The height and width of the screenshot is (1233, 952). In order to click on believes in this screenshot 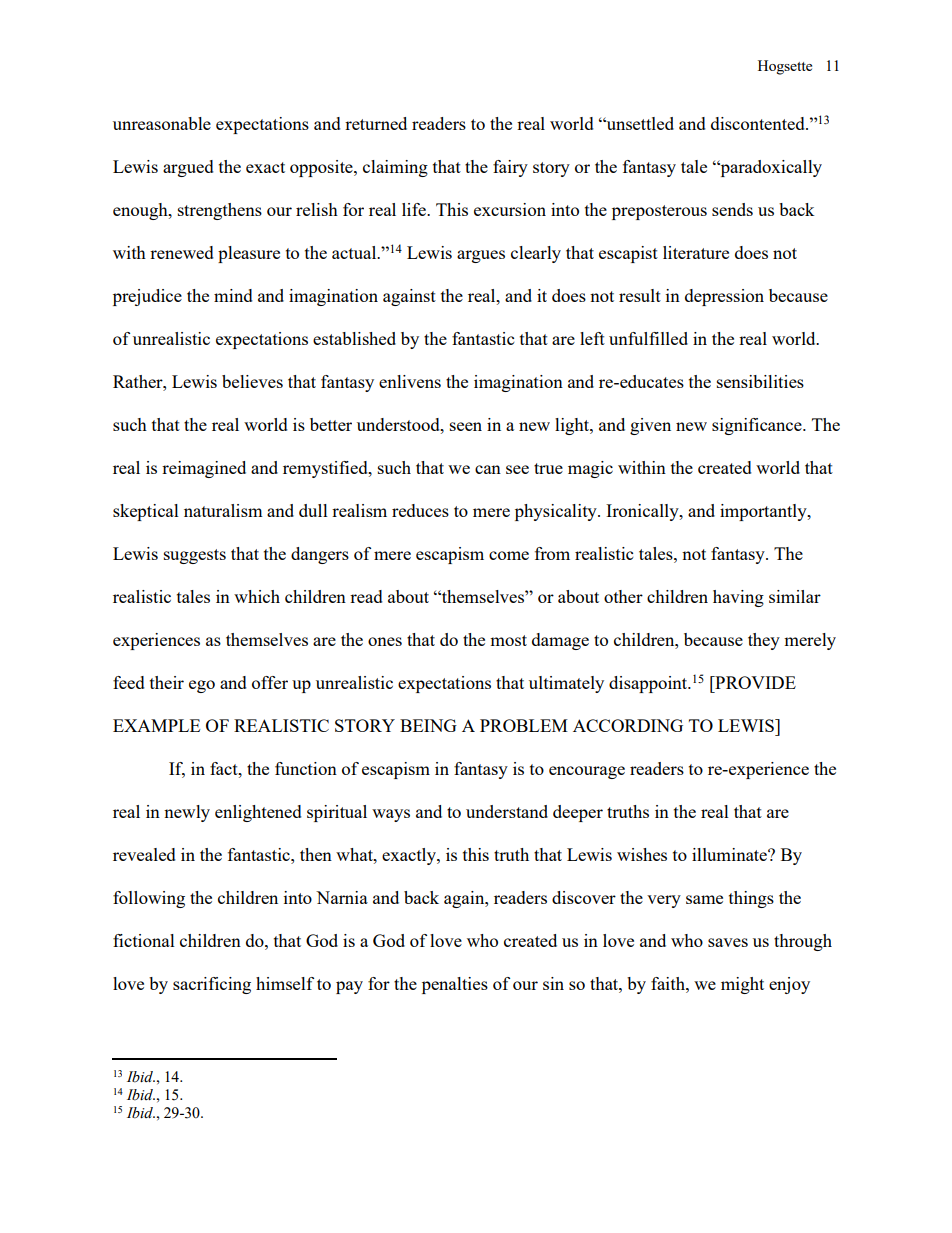, I will do `click(252, 381)`.
